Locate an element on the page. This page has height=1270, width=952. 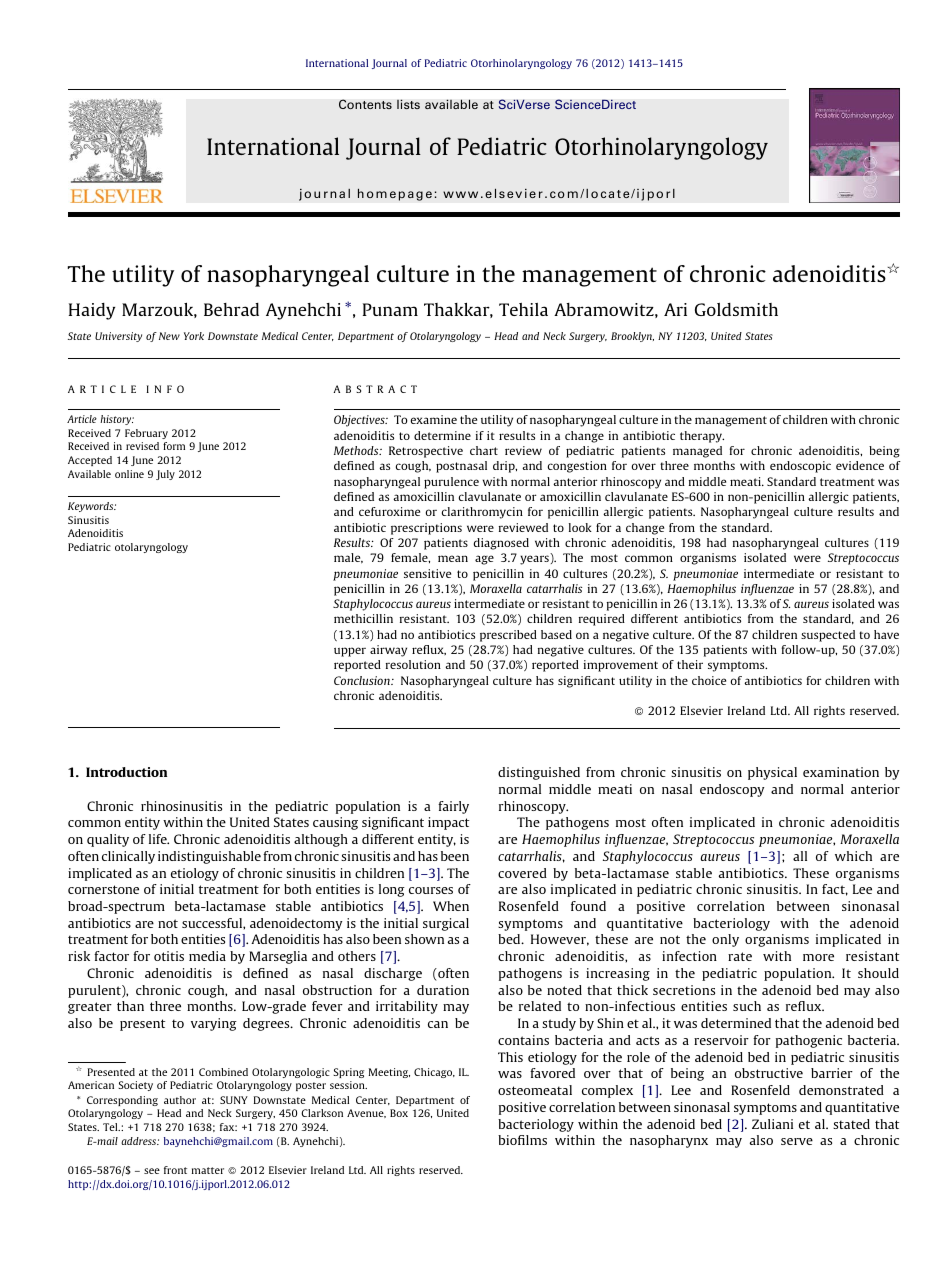
front is located at coordinates (175, 1170).
